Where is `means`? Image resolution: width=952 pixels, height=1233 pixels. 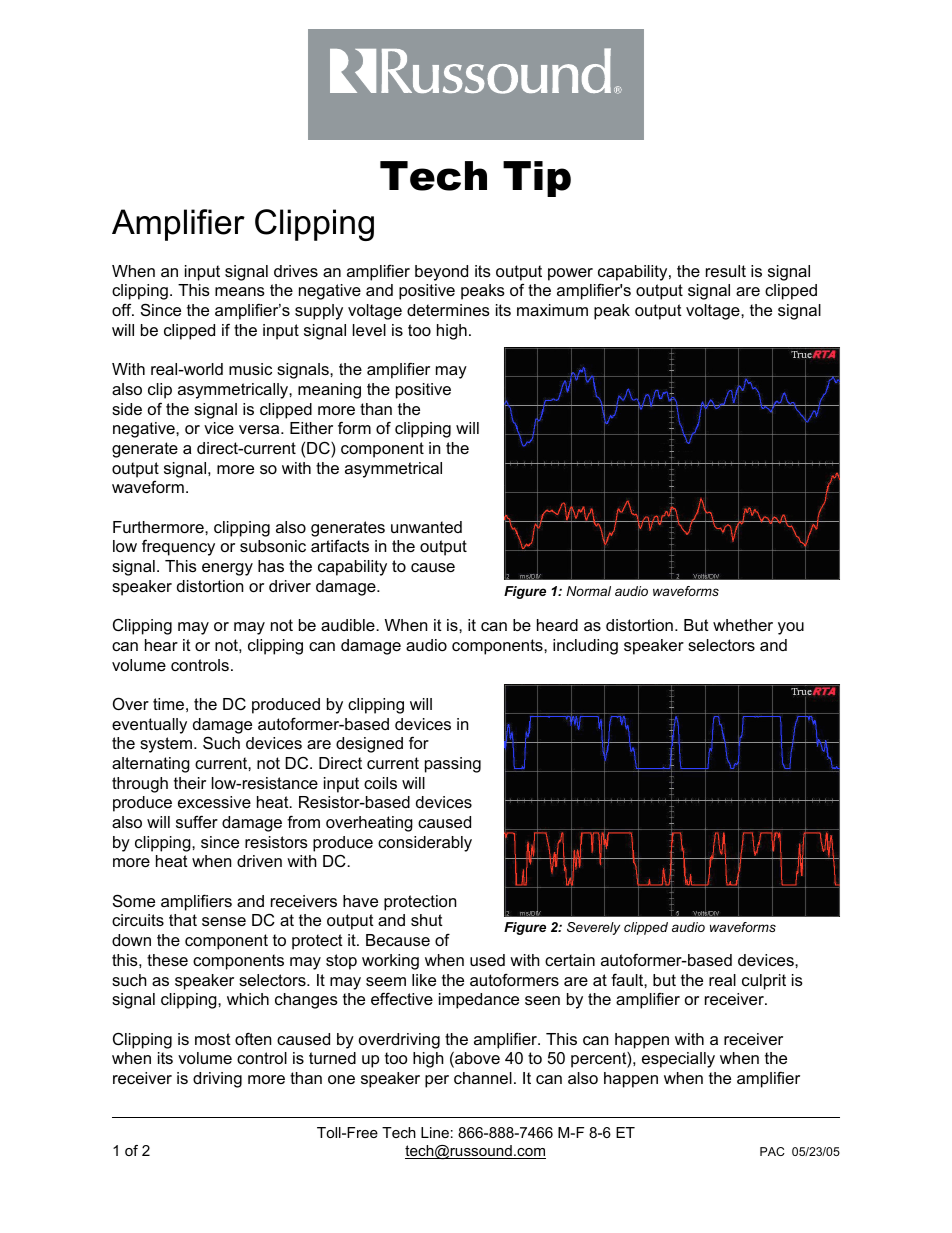
means is located at coordinates (240, 291).
